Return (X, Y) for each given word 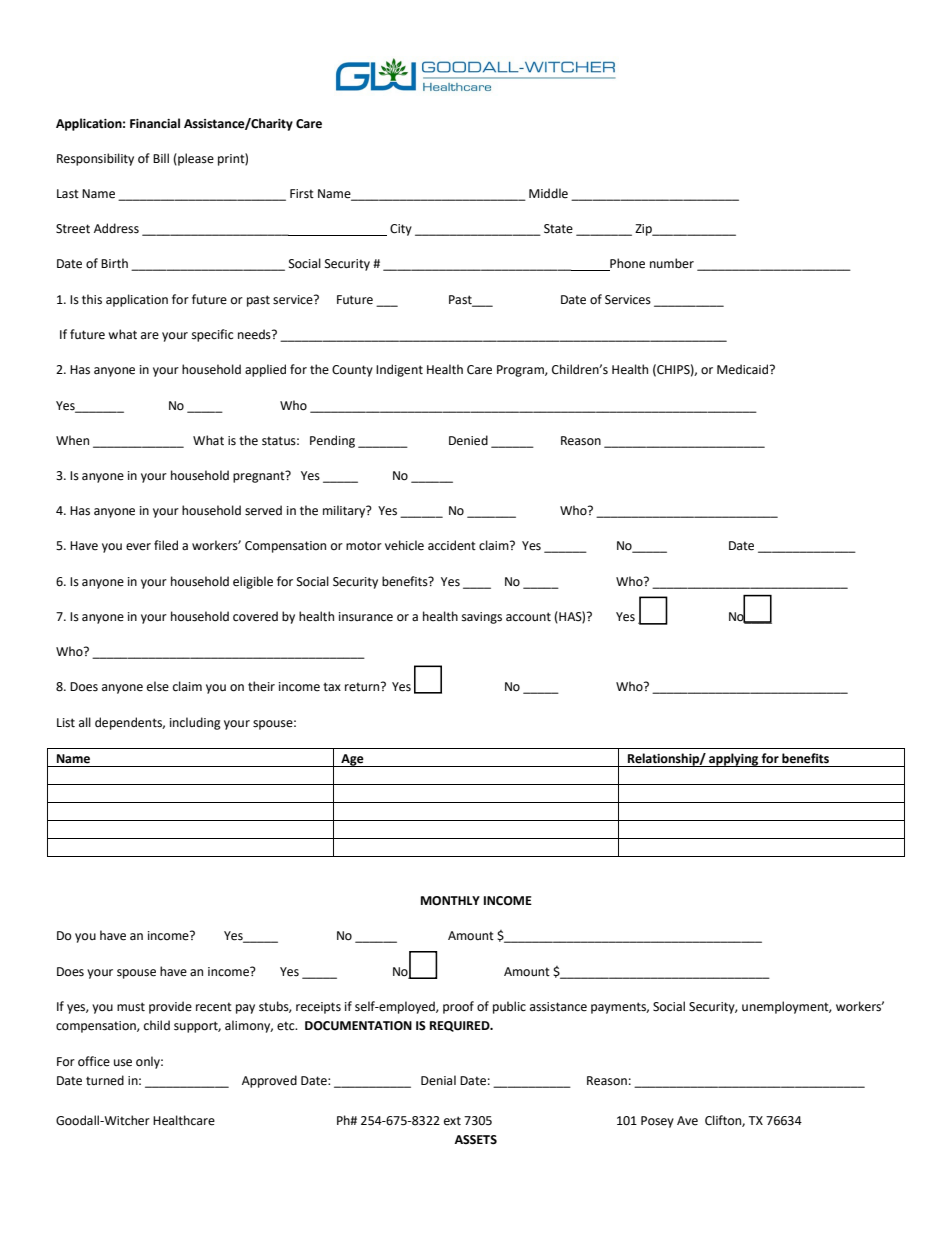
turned (105, 1080)
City (401, 230)
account (528, 617)
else (158, 686)
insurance (366, 617)
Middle (548, 193)
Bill (161, 158)
